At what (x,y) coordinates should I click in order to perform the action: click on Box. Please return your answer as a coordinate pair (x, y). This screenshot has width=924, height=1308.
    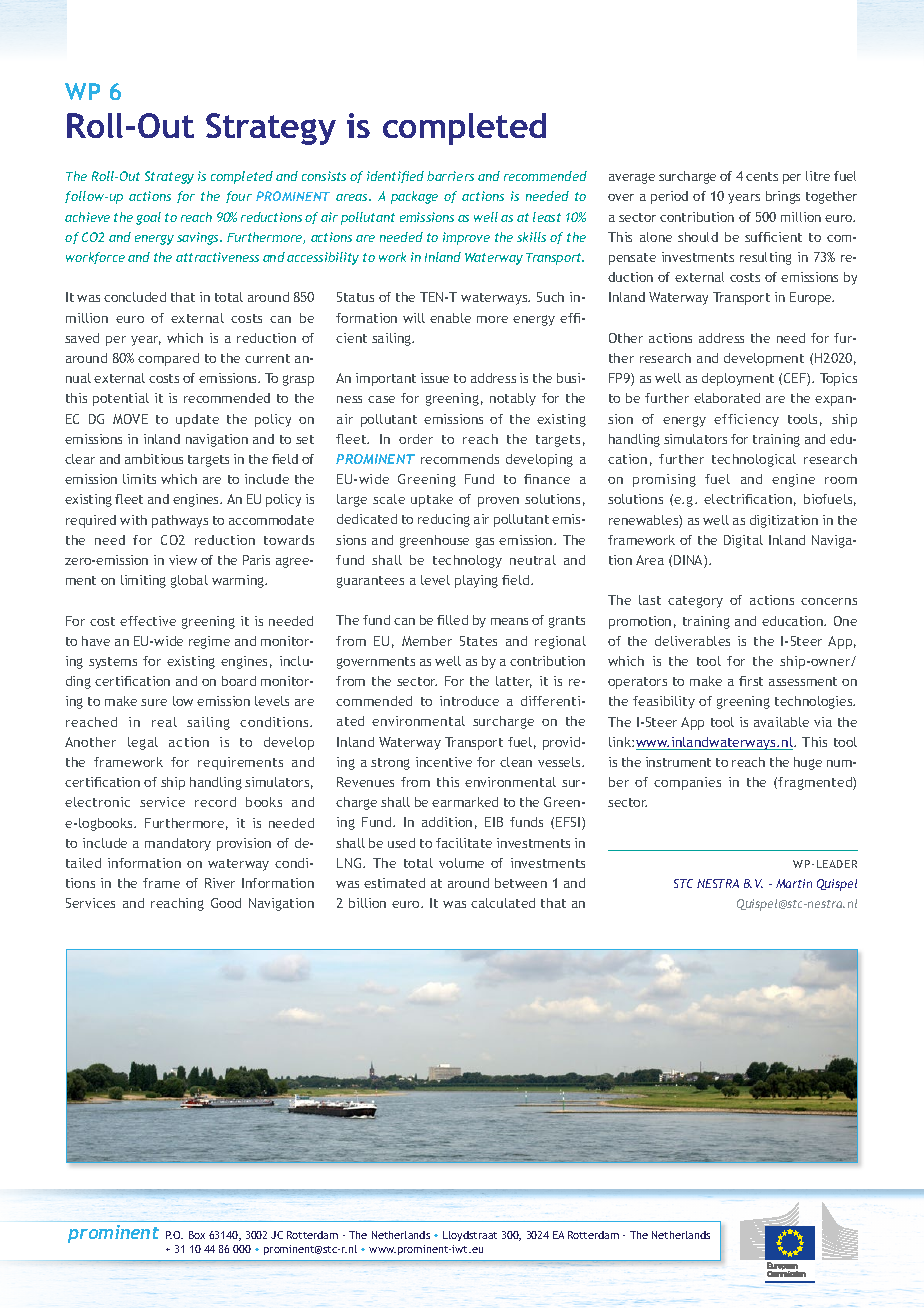
    Looking at the image, I should click on (197, 1235).
